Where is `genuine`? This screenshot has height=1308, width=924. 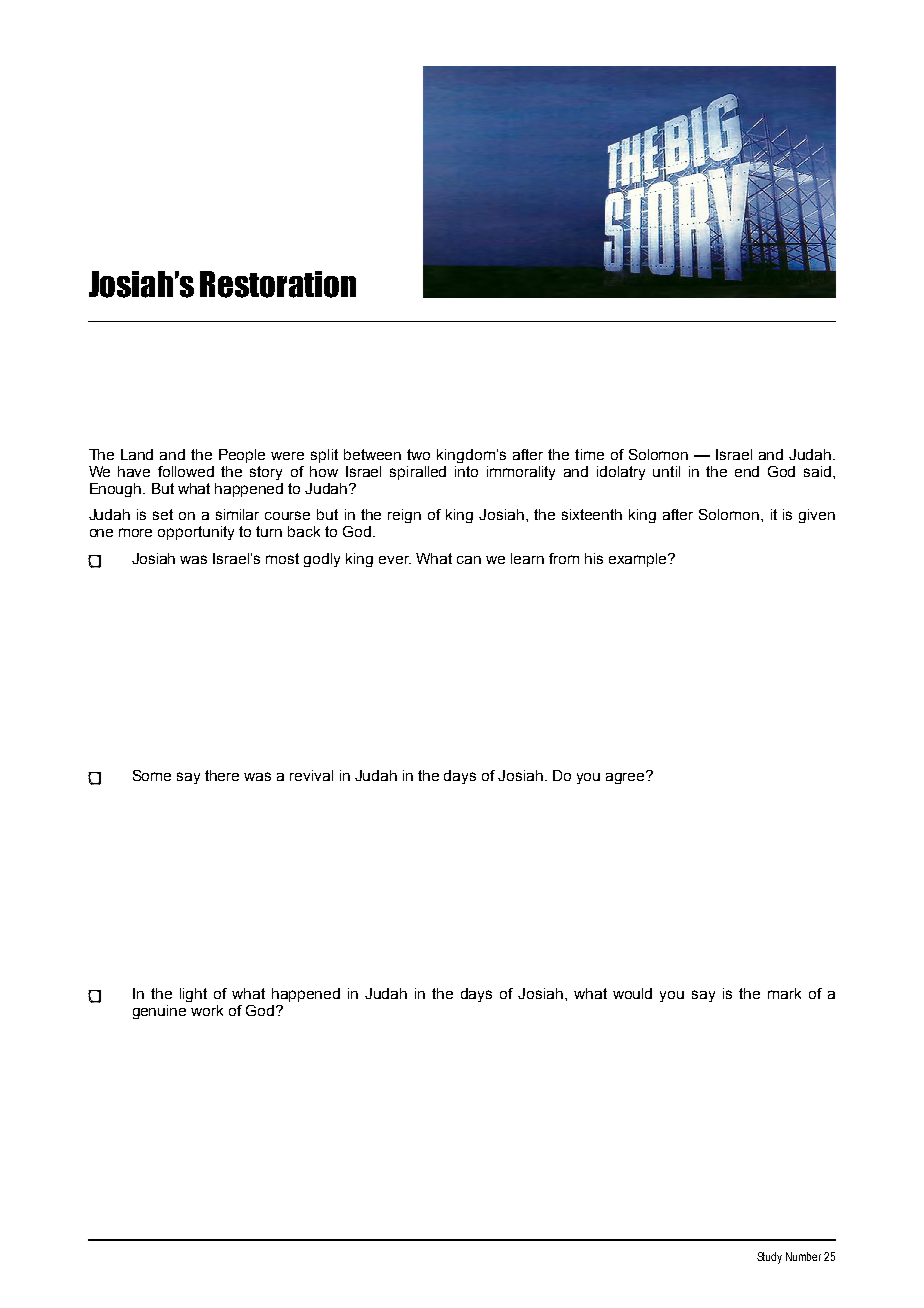
genuine is located at coordinates (159, 1012).
